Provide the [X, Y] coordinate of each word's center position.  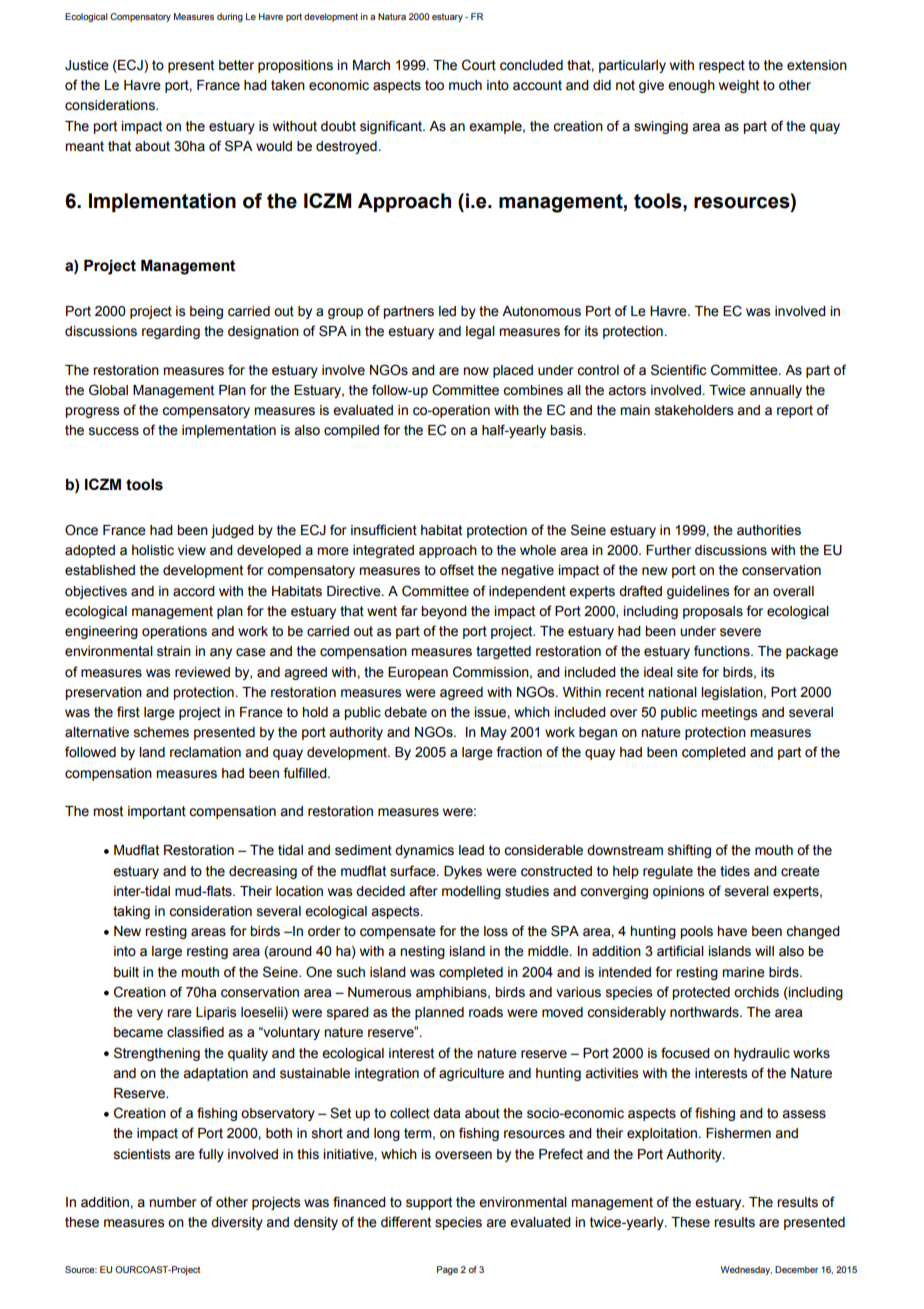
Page [447, 1270]
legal [480, 332]
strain [174, 651]
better [236, 65]
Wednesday [746, 1270]
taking [131, 912]
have [732, 931]
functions [723, 651]
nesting [422, 952]
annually [776, 391]
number [173, 1202]
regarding [171, 332]
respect [722, 66]
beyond [444, 612]
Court [479, 65]
